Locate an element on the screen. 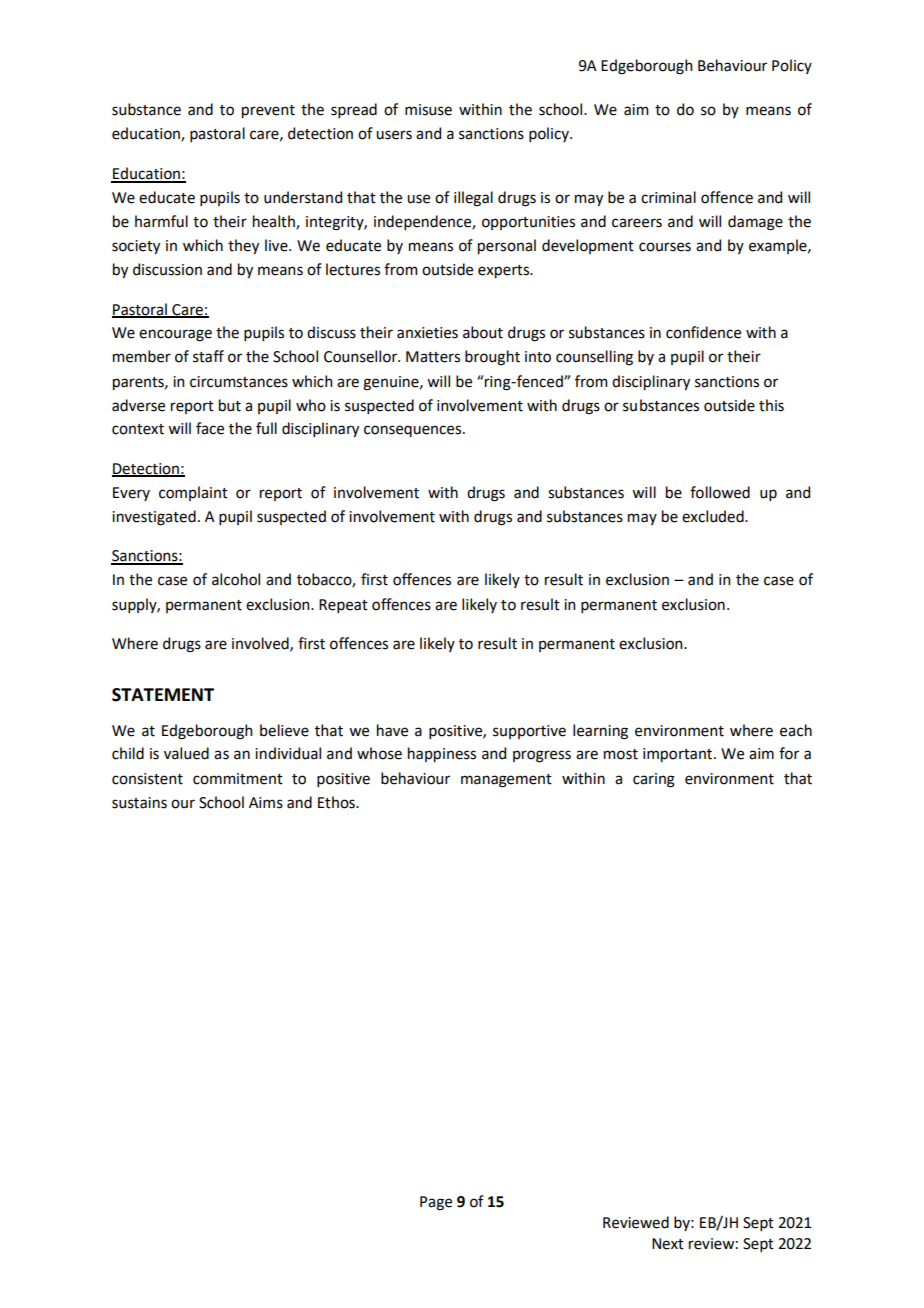 Image resolution: width=924 pixels, height=1308 pixels. face is located at coordinates (210, 428).
